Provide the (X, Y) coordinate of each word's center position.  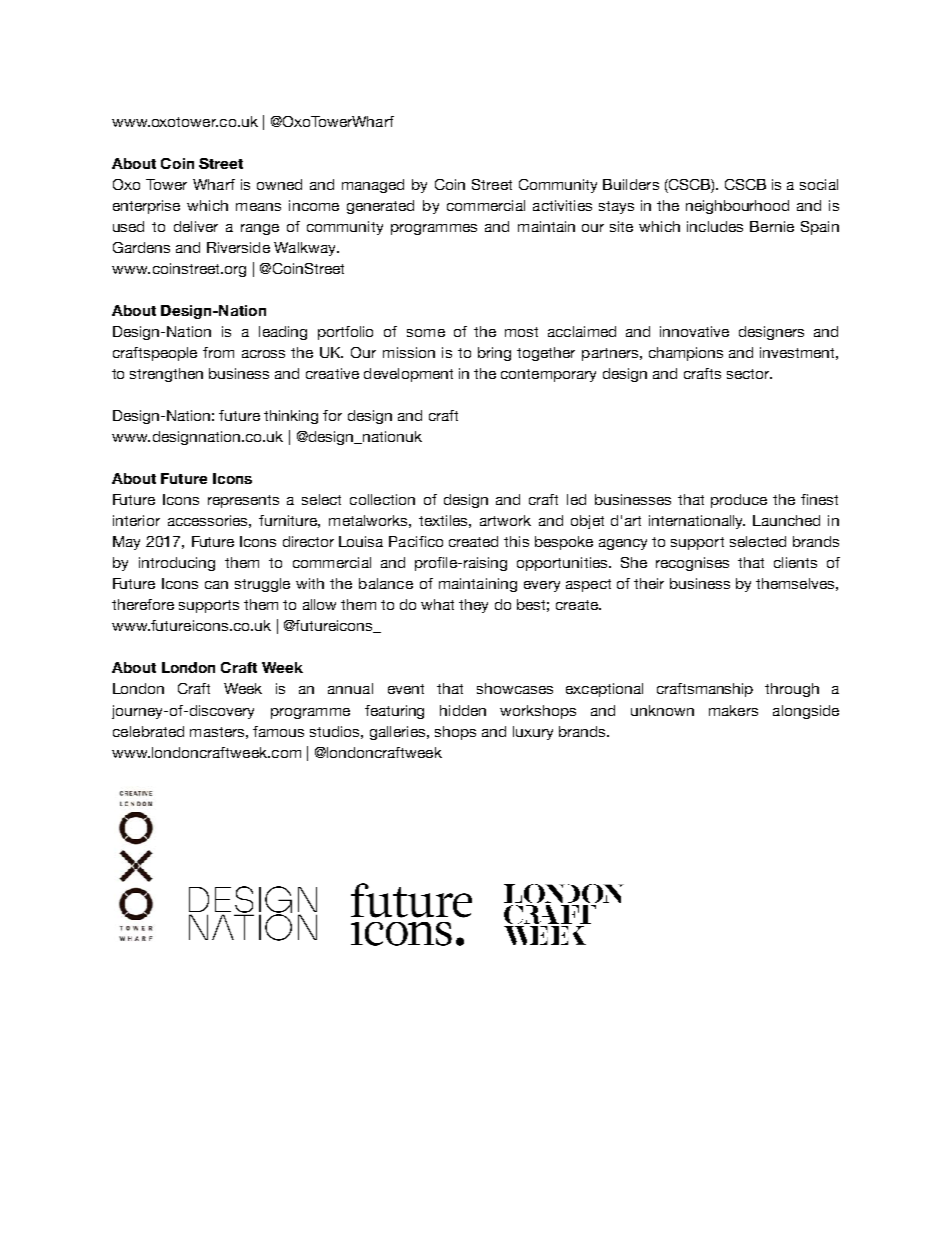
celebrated (148, 731)
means (258, 207)
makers (733, 710)
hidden (463, 710)
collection (382, 499)
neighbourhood (737, 207)
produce (739, 501)
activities (562, 205)
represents (243, 501)
